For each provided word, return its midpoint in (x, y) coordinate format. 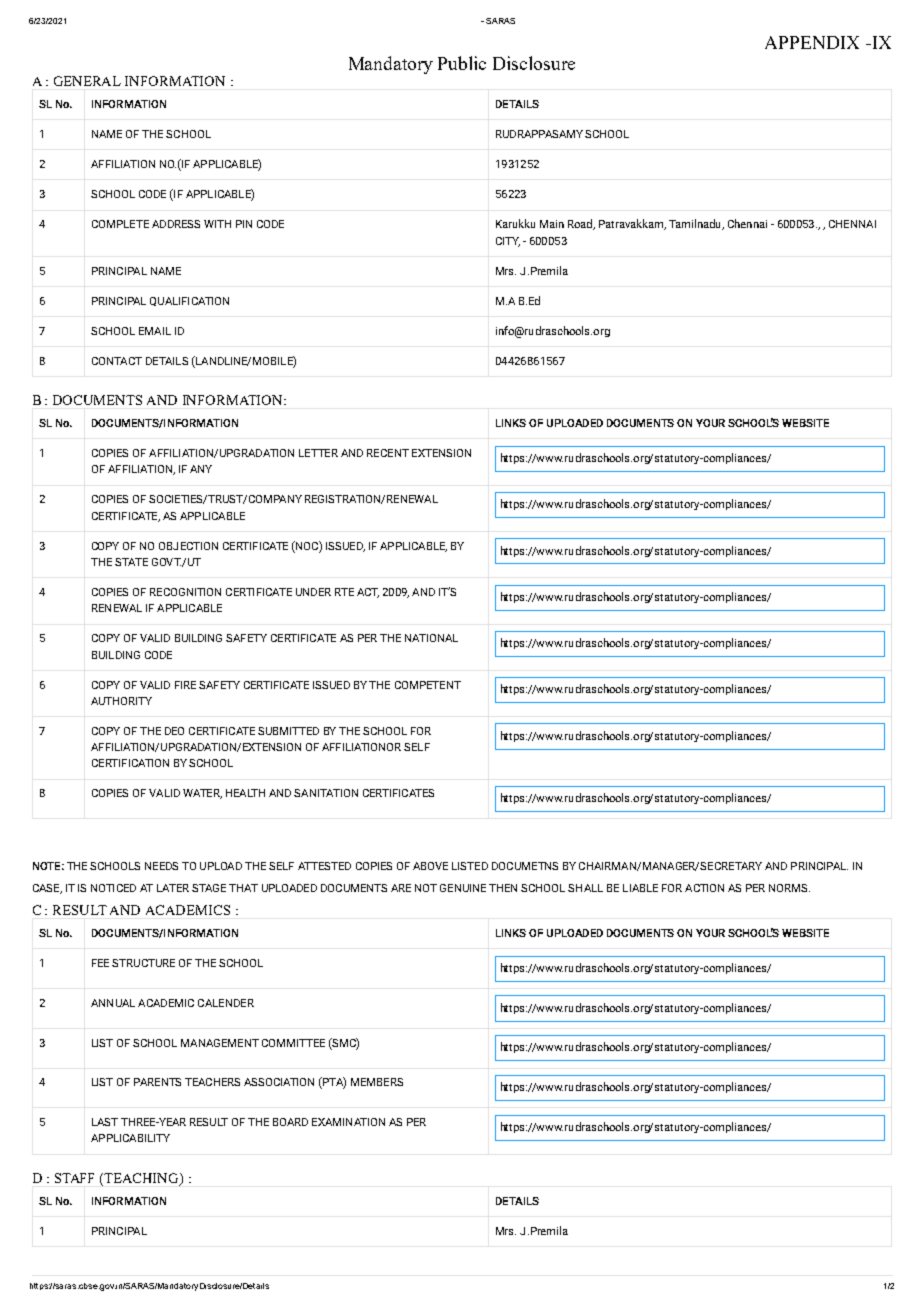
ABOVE (430, 866)
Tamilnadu (696, 224)
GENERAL (87, 81)
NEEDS (161, 866)
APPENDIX (812, 42)
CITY (508, 242)
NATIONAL (431, 638)
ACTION (704, 888)
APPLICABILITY (130, 1138)
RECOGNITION (185, 592)
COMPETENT (428, 685)
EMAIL (155, 331)
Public (462, 63)
